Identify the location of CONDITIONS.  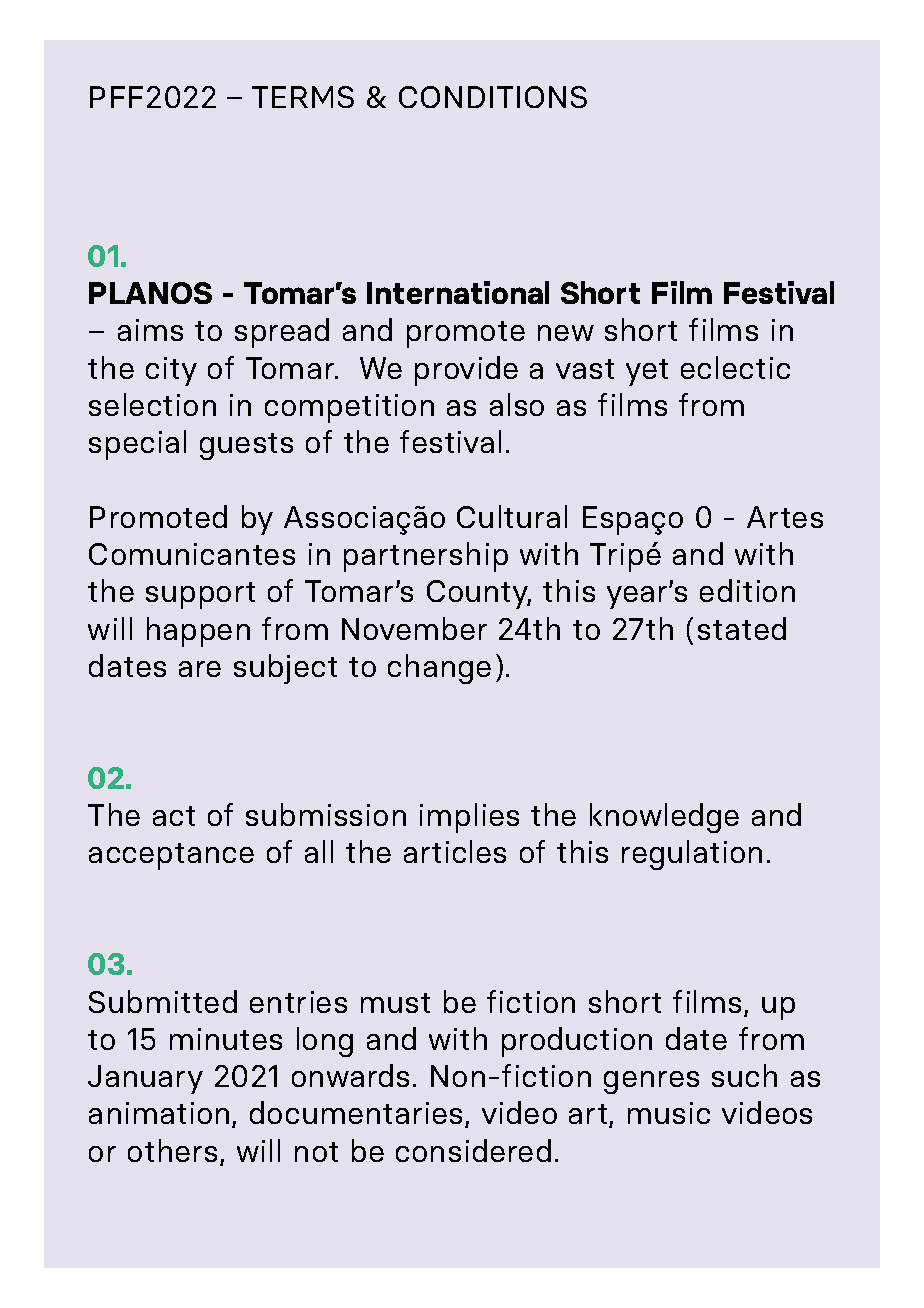
(493, 97).
